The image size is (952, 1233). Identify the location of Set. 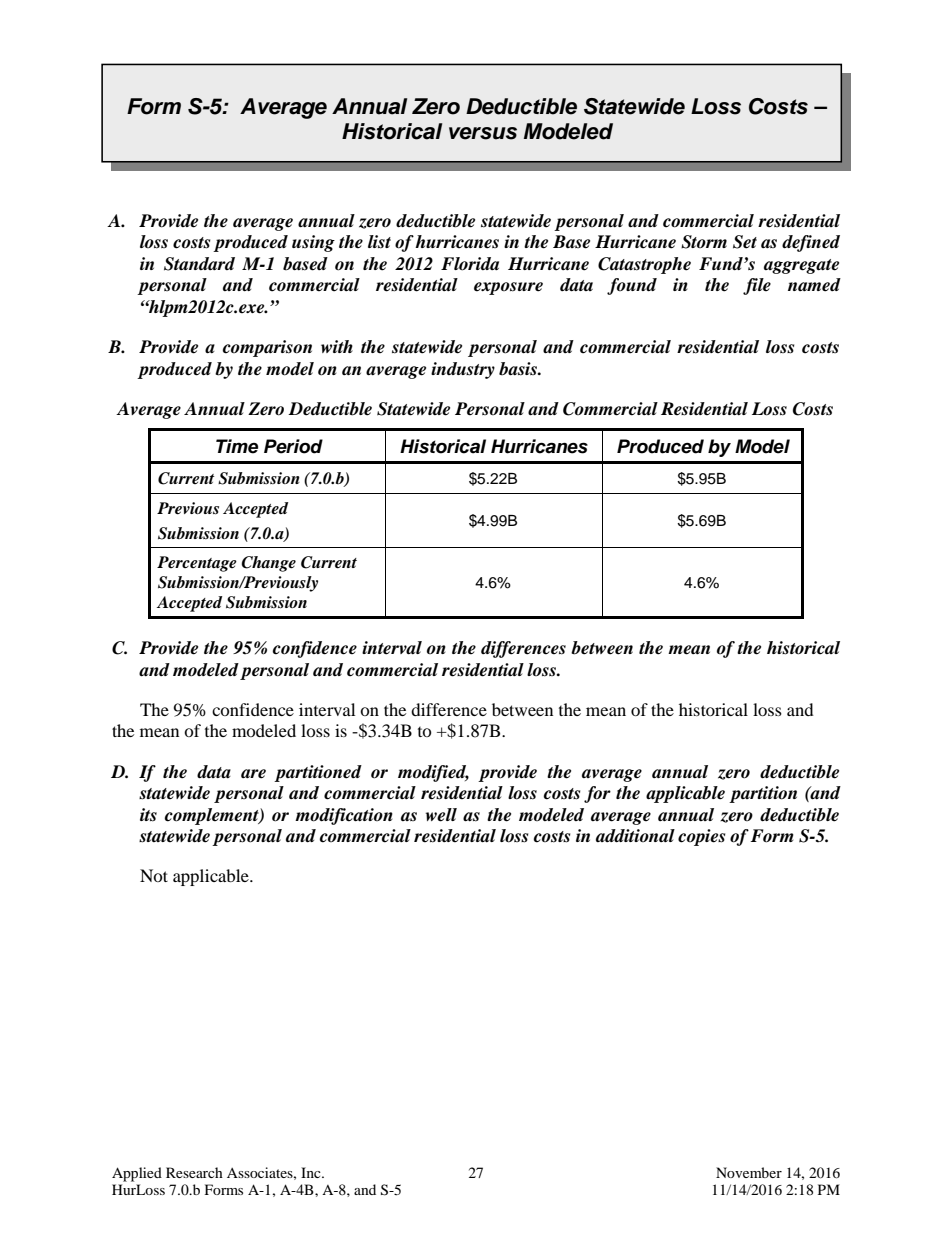
(745, 242).
